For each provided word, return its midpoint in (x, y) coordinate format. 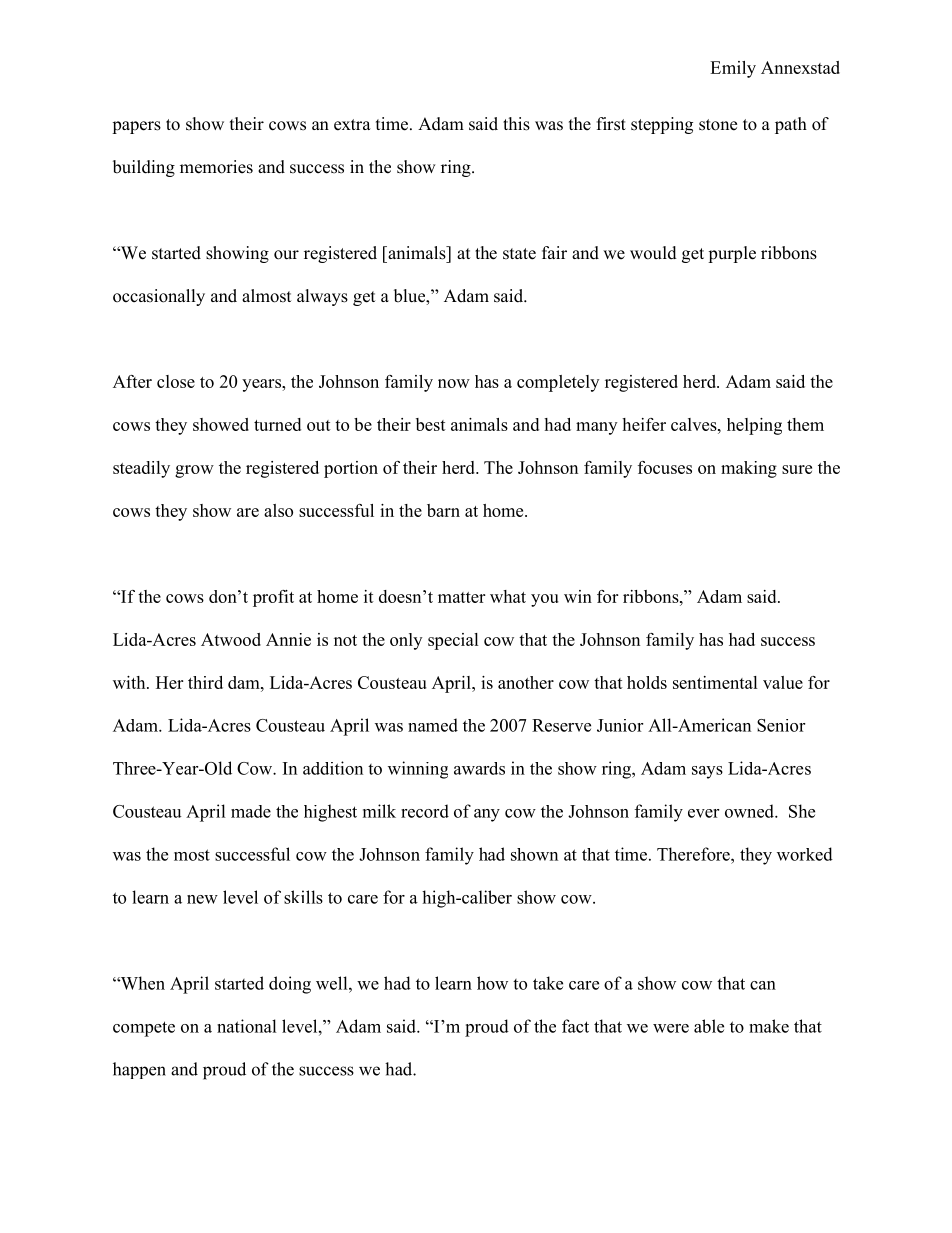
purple (732, 254)
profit (273, 598)
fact (575, 1026)
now (454, 383)
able (709, 1026)
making (749, 469)
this (516, 124)
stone (718, 125)
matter (461, 597)
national (247, 1026)
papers (136, 127)
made (251, 811)
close (176, 381)
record (425, 811)
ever (703, 813)
